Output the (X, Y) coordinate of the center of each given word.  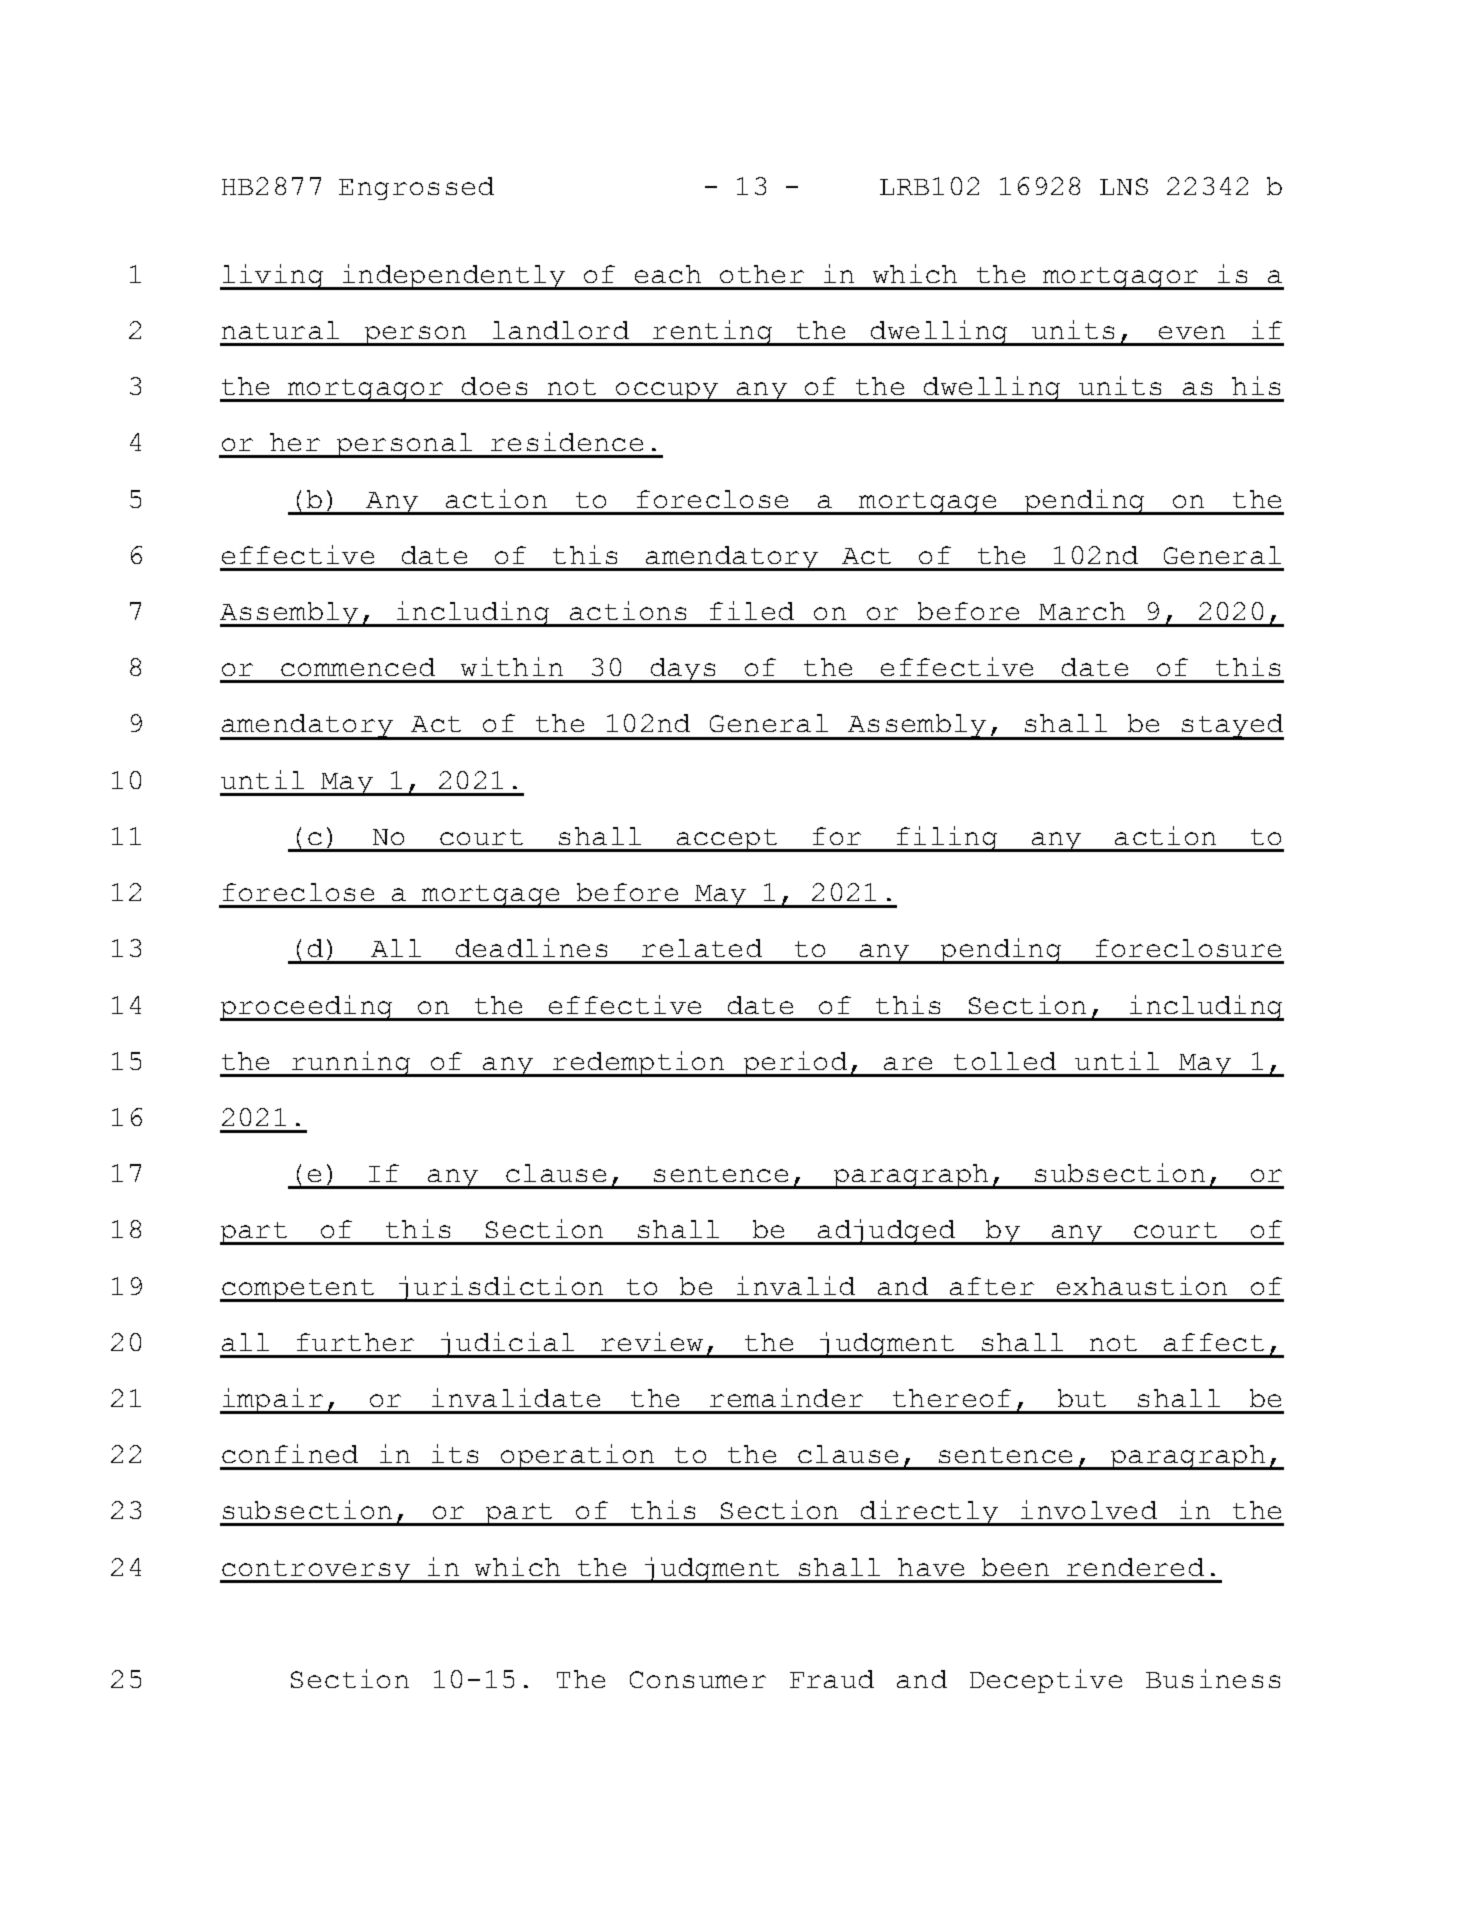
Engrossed (416, 188)
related (702, 948)
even (1192, 332)
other (762, 274)
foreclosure (1188, 948)
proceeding (307, 1008)
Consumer (698, 1679)
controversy (316, 1571)
